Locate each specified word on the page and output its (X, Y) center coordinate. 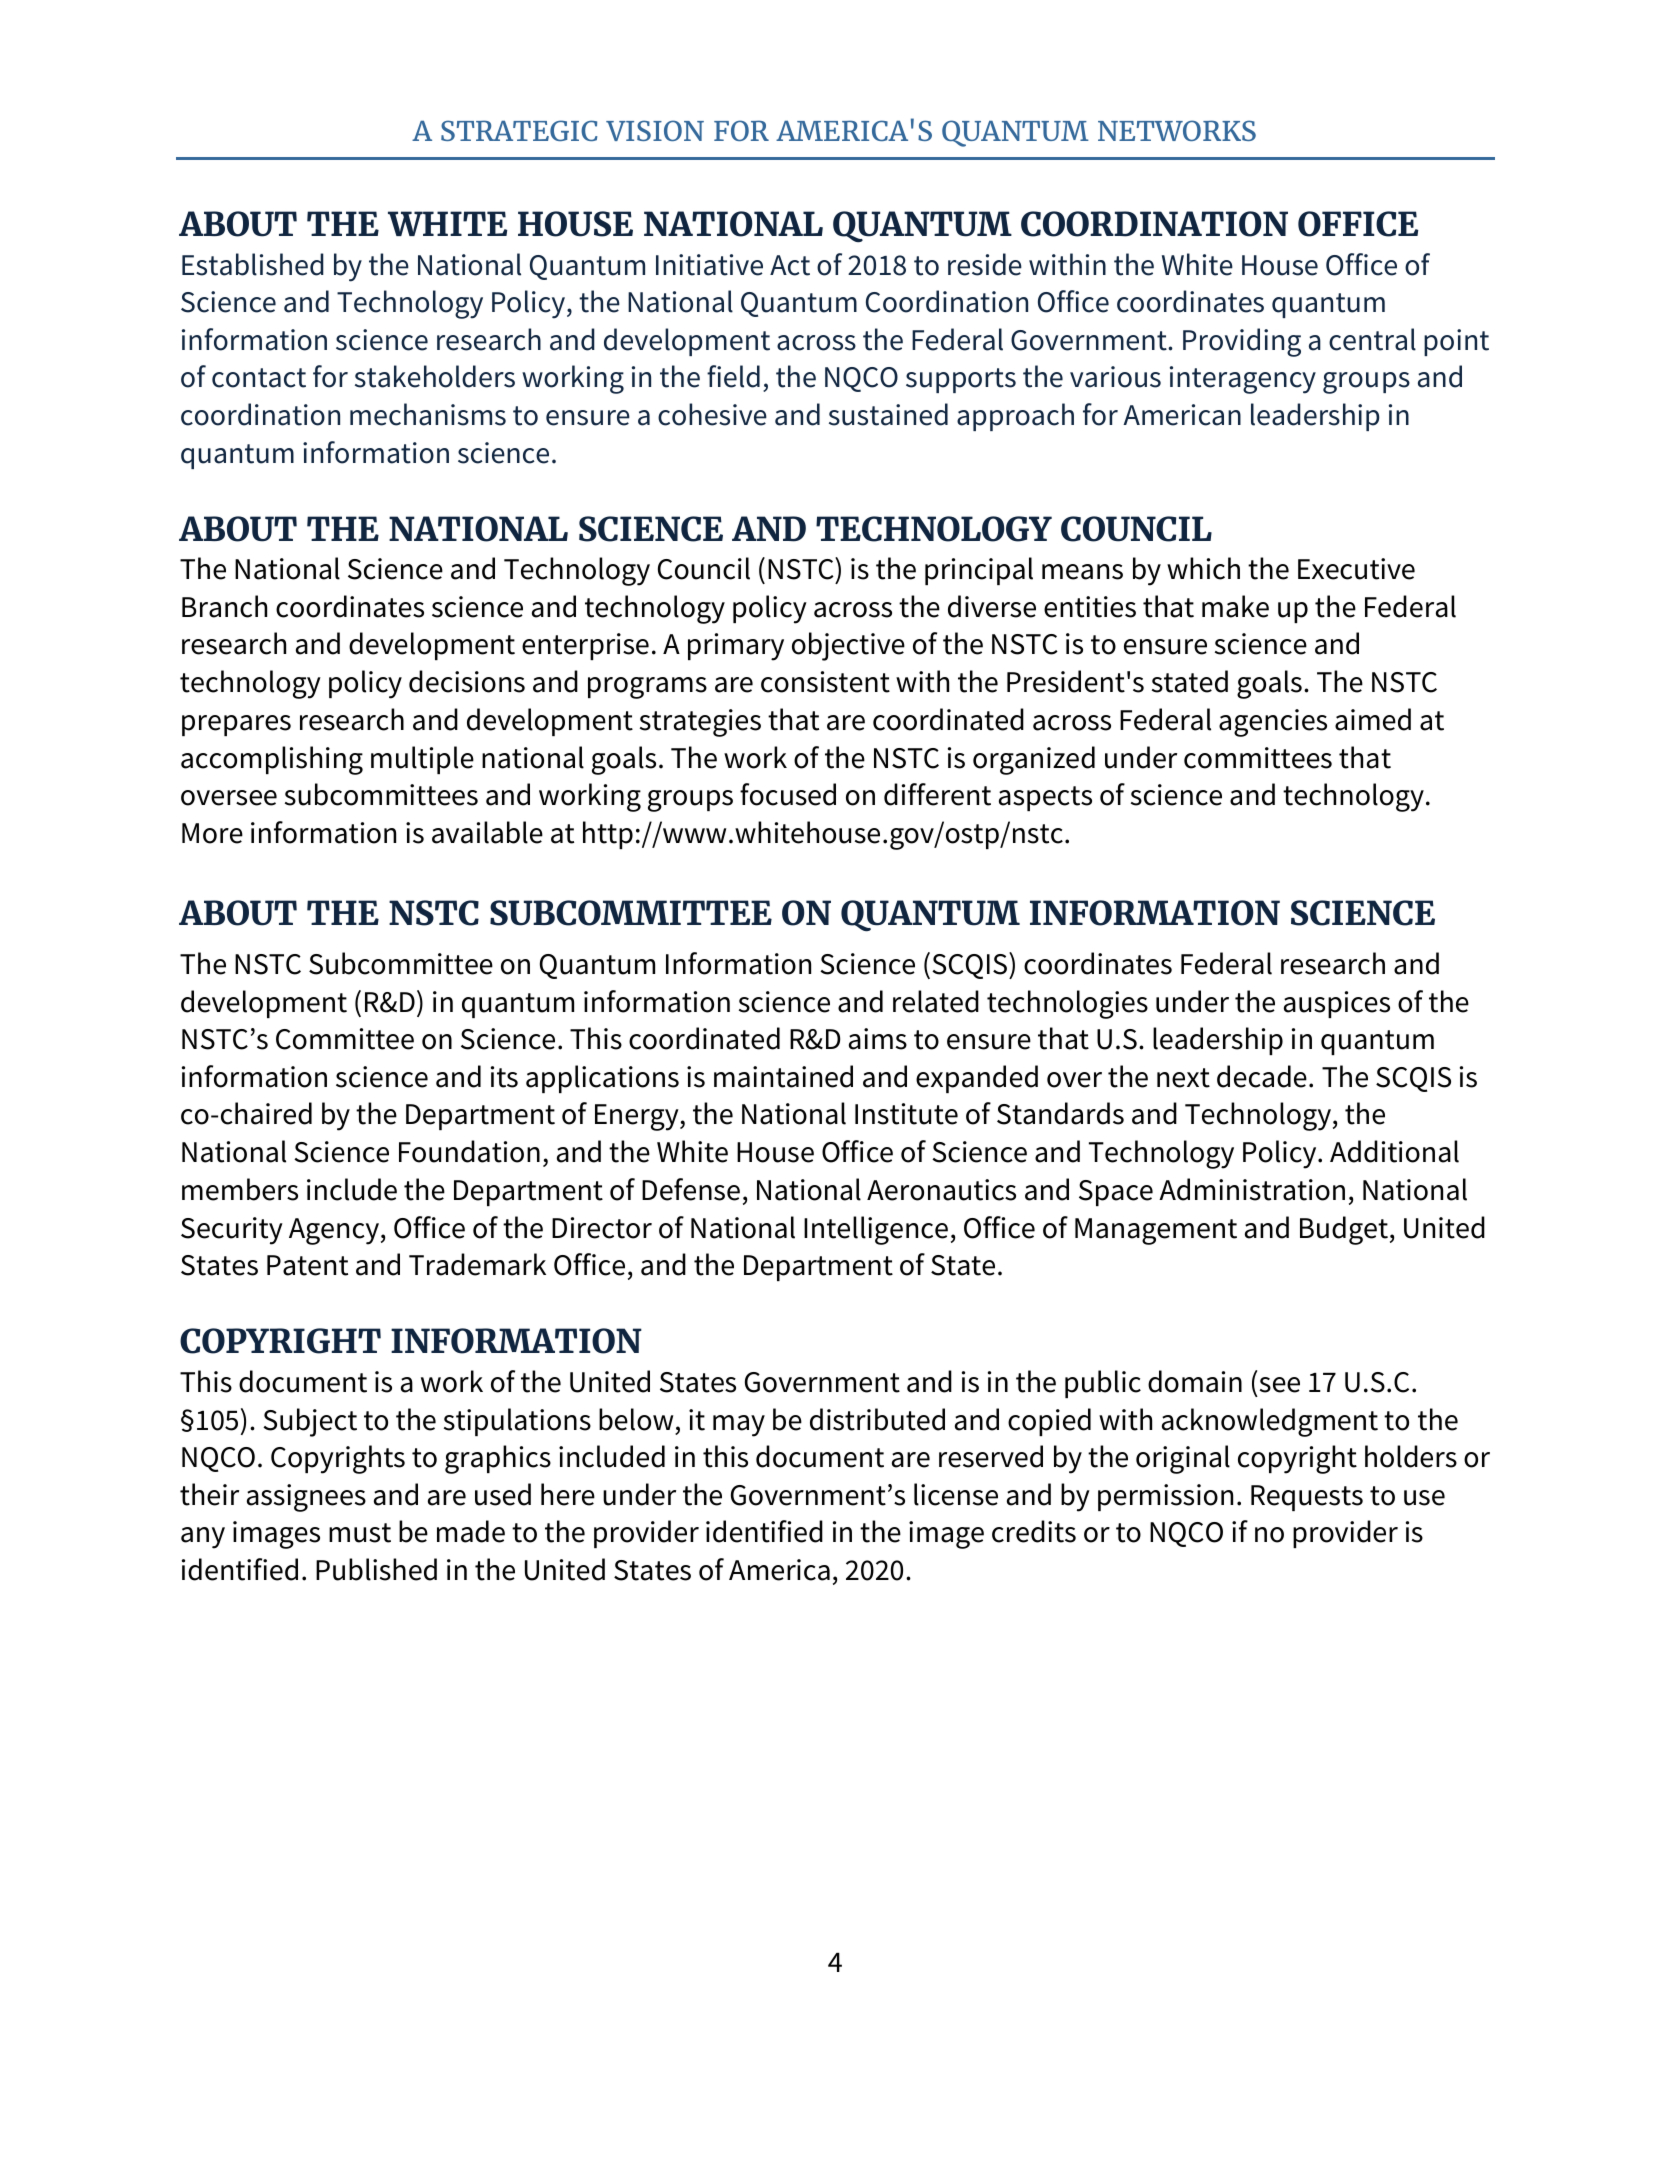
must (360, 1533)
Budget (1344, 1230)
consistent (825, 682)
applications (602, 1079)
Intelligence (876, 1230)
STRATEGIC (519, 130)
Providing (1242, 342)
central (1372, 339)
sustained (888, 414)
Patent (307, 1265)
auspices (1337, 1004)
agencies (1273, 723)
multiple (422, 760)
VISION (655, 130)
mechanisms (428, 414)
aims (878, 1039)
